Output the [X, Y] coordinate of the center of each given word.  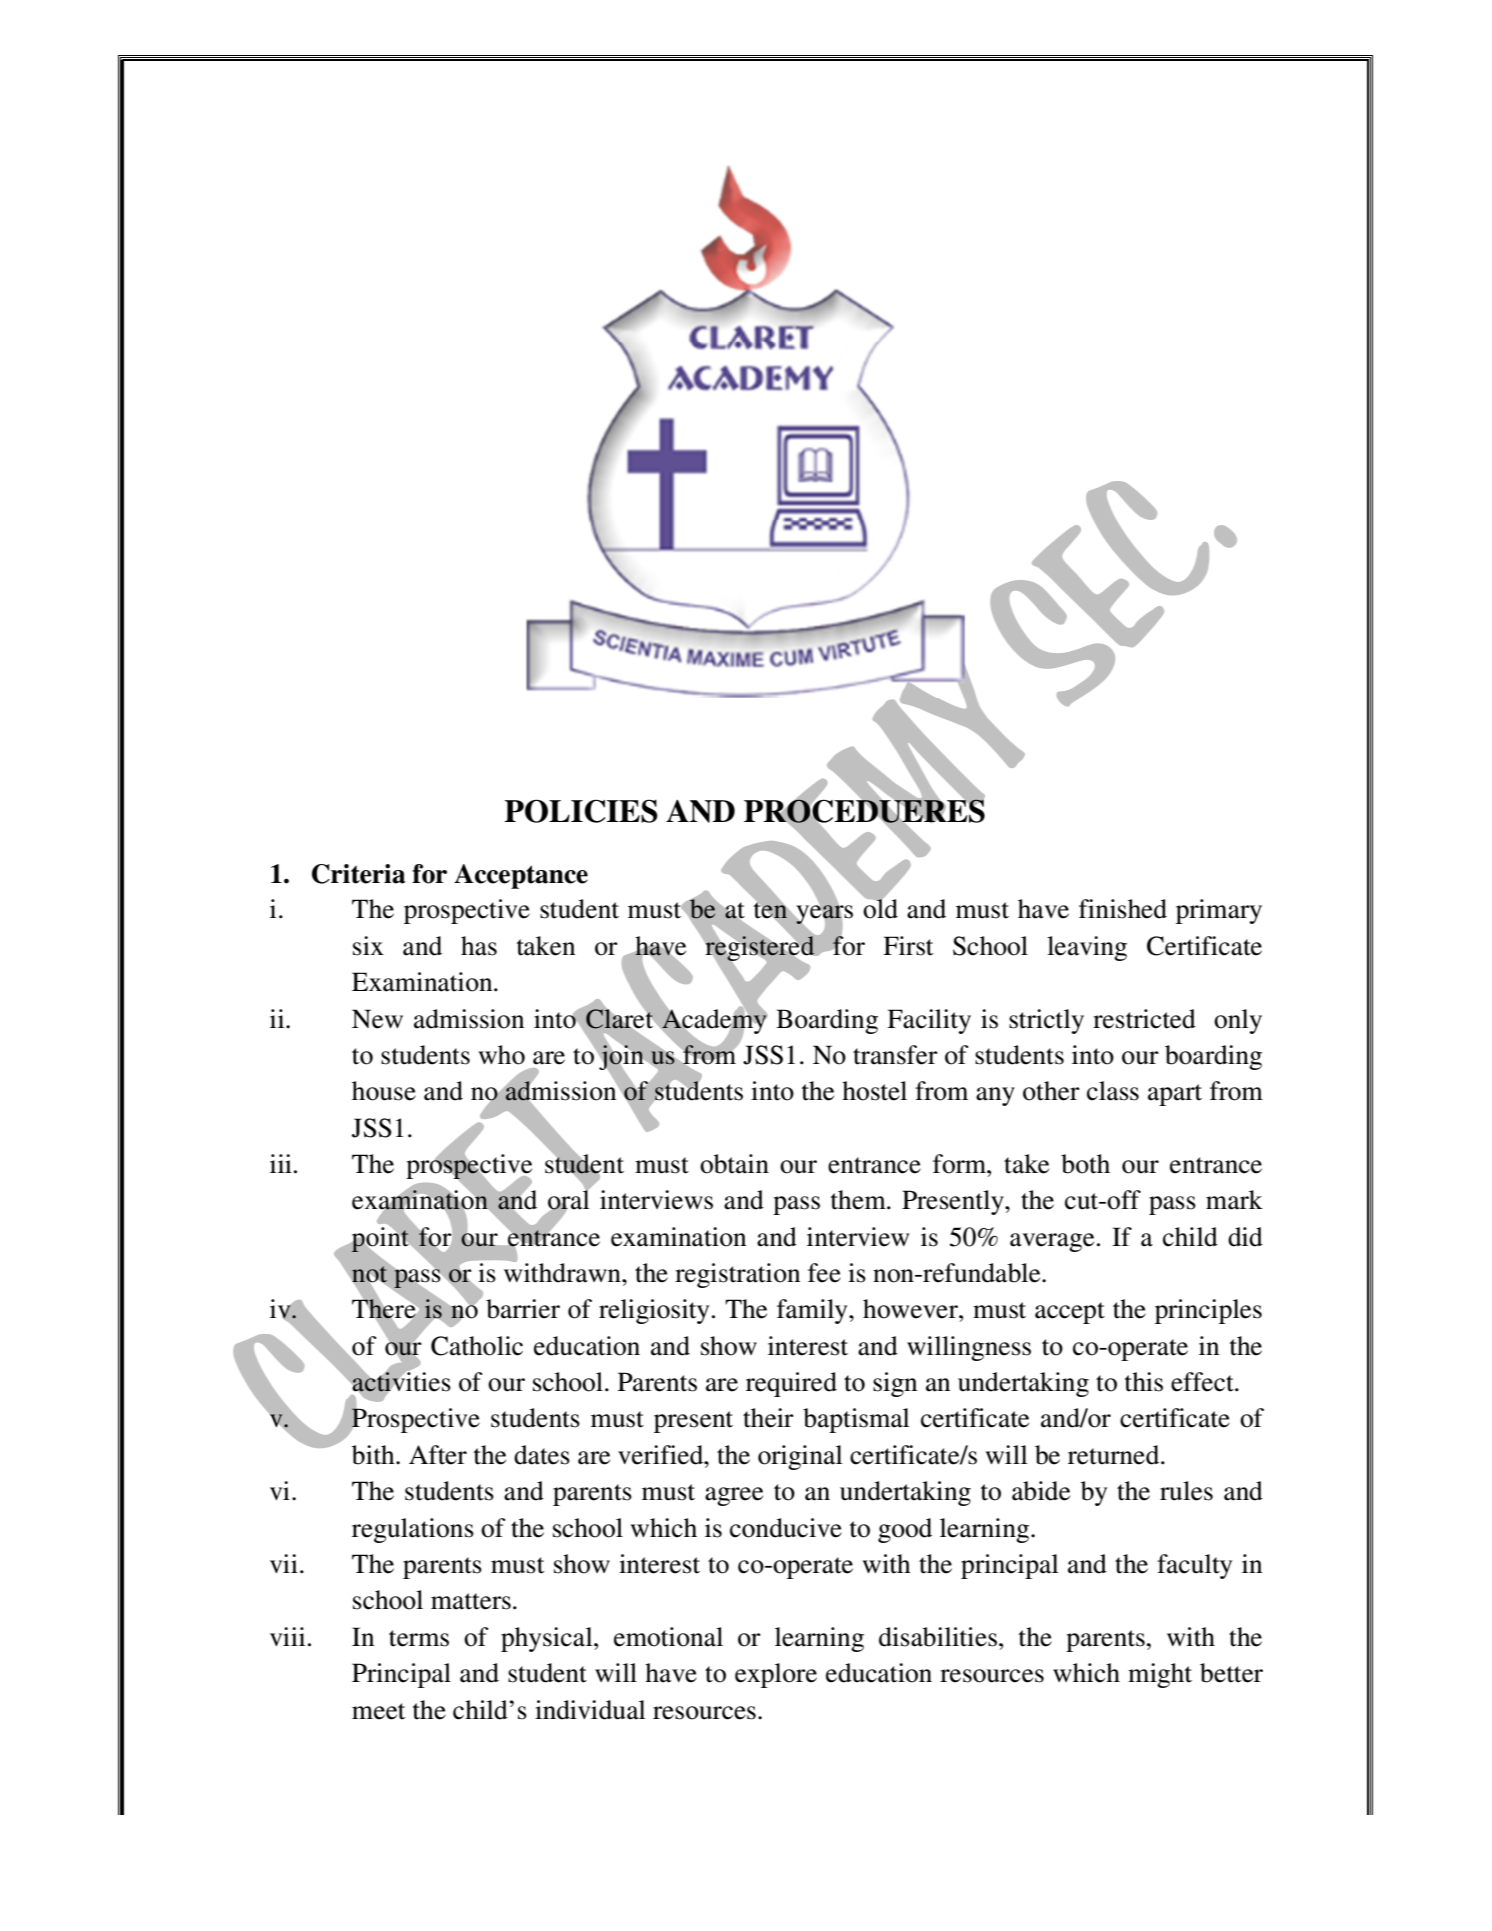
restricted [1144, 1019]
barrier [523, 1309]
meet [379, 1711]
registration [737, 1275]
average [1052, 1242]
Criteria [359, 874]
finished [1123, 909]
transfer [895, 1055]
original [800, 1457]
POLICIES [581, 811]
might [1160, 1675]
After [438, 1455]
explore [776, 1675]
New [377, 1019]
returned [1115, 1455]
